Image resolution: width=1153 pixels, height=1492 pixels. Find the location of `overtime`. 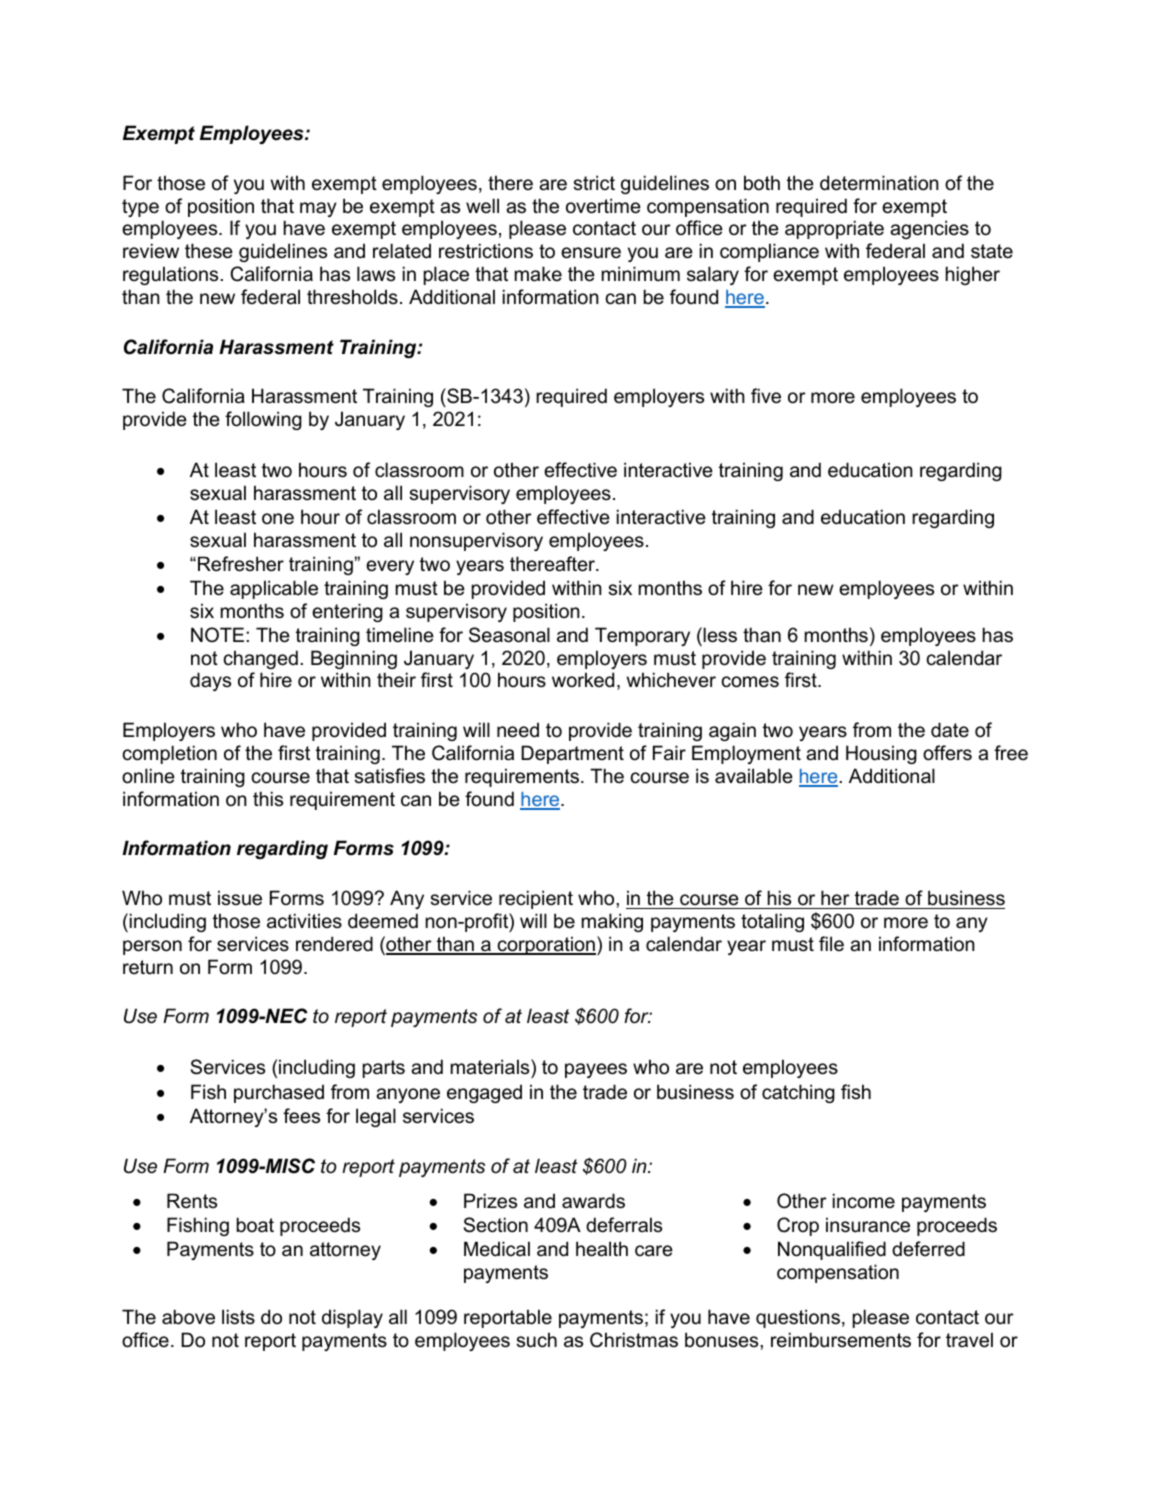

overtime is located at coordinates (603, 206).
